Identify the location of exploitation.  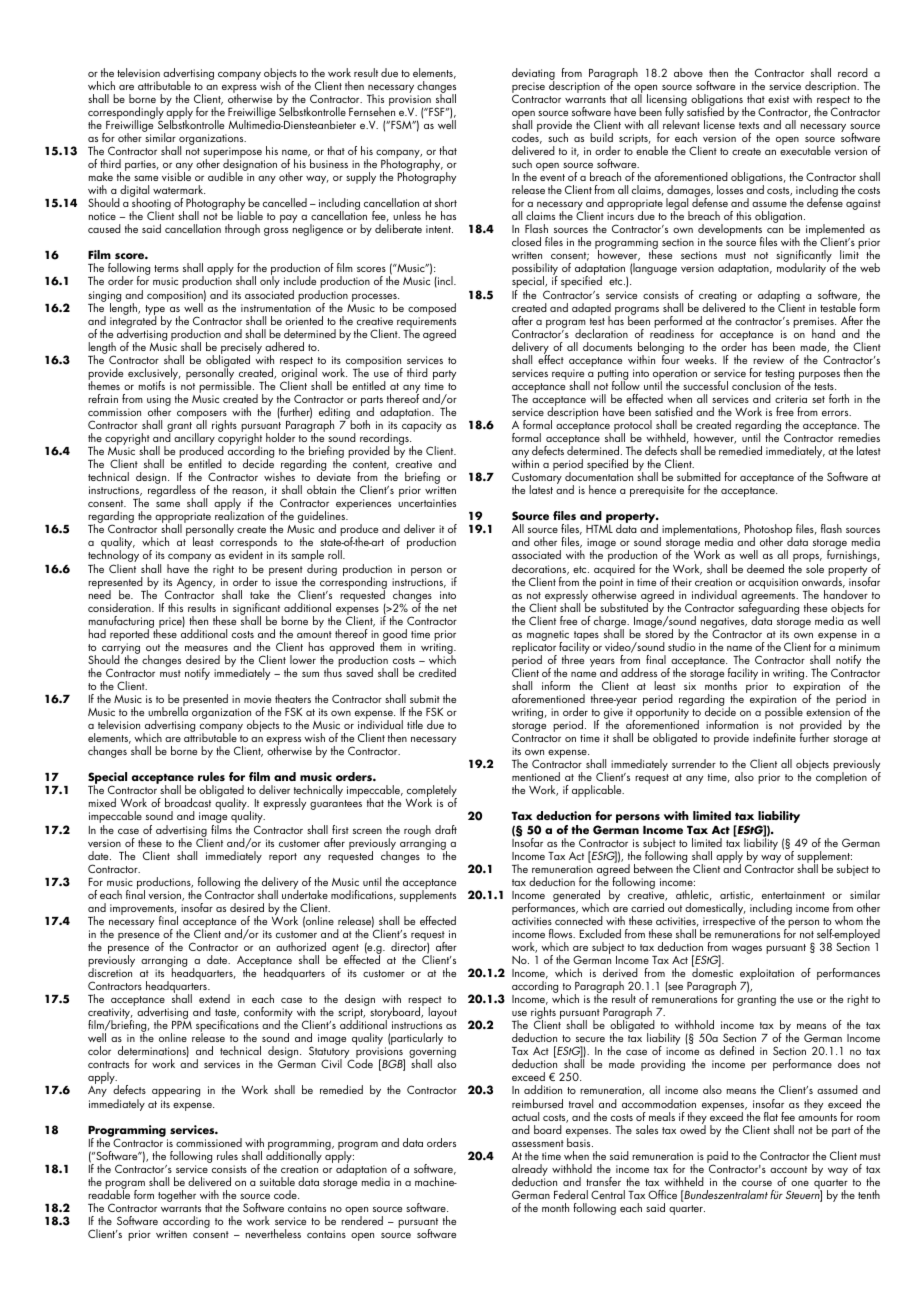
(767, 975).
